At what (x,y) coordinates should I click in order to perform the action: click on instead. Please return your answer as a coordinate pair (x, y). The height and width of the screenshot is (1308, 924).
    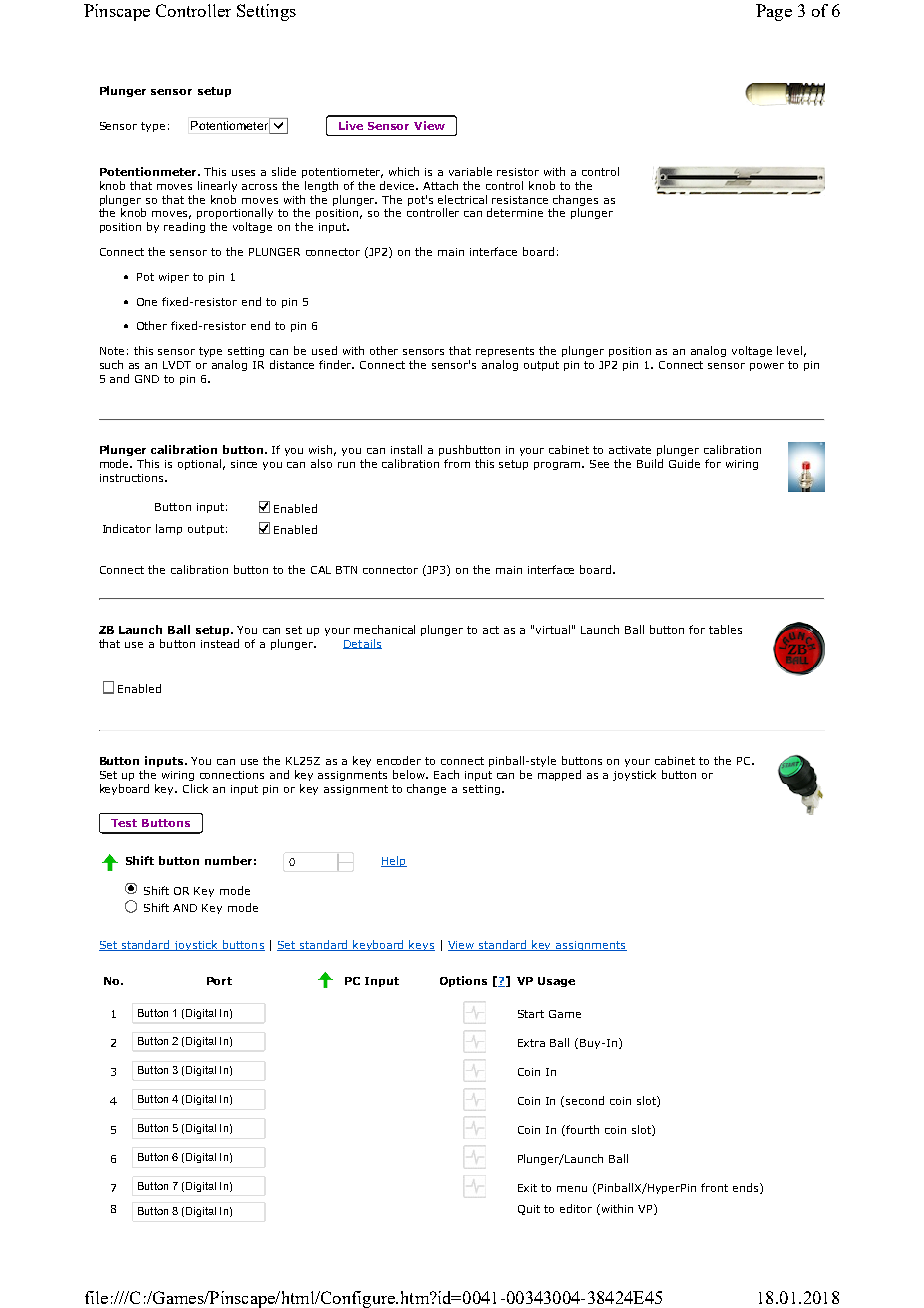
    Looking at the image, I should click on (220, 643).
